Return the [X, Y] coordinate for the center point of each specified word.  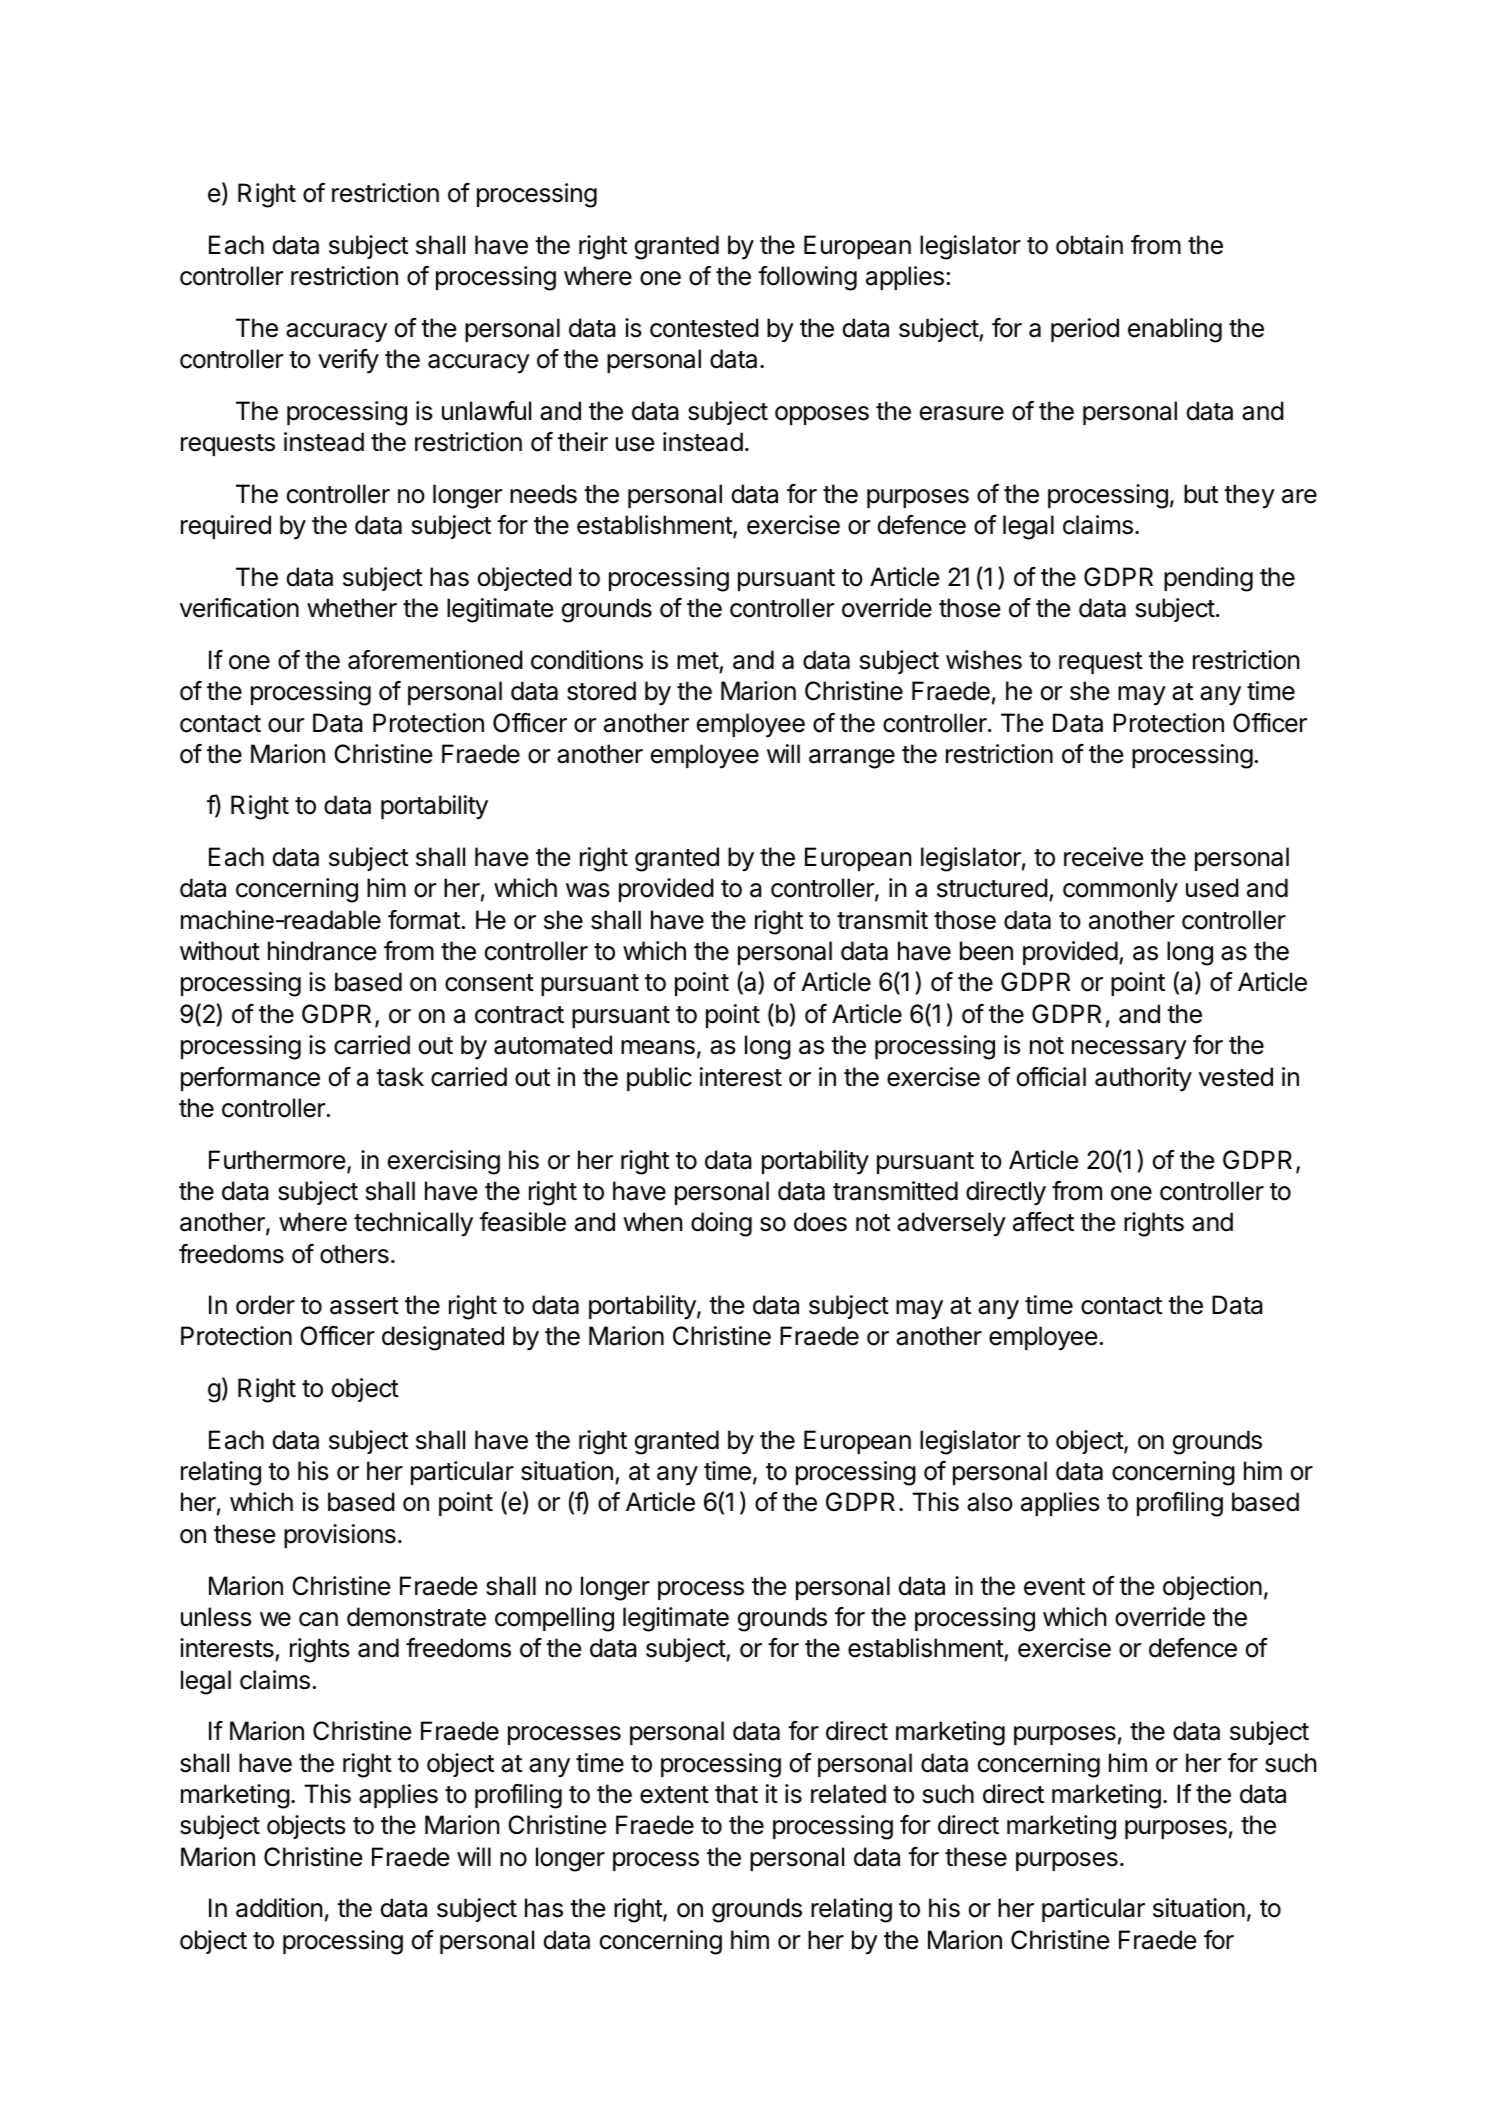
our [286, 725]
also [990, 1502]
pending [1208, 579]
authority [1143, 1079]
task [400, 1077]
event [1054, 1587]
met [698, 661]
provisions [340, 1536]
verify [348, 361]
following [807, 278]
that [736, 1794]
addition [279, 1908]
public [659, 1079]
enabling [1175, 330]
